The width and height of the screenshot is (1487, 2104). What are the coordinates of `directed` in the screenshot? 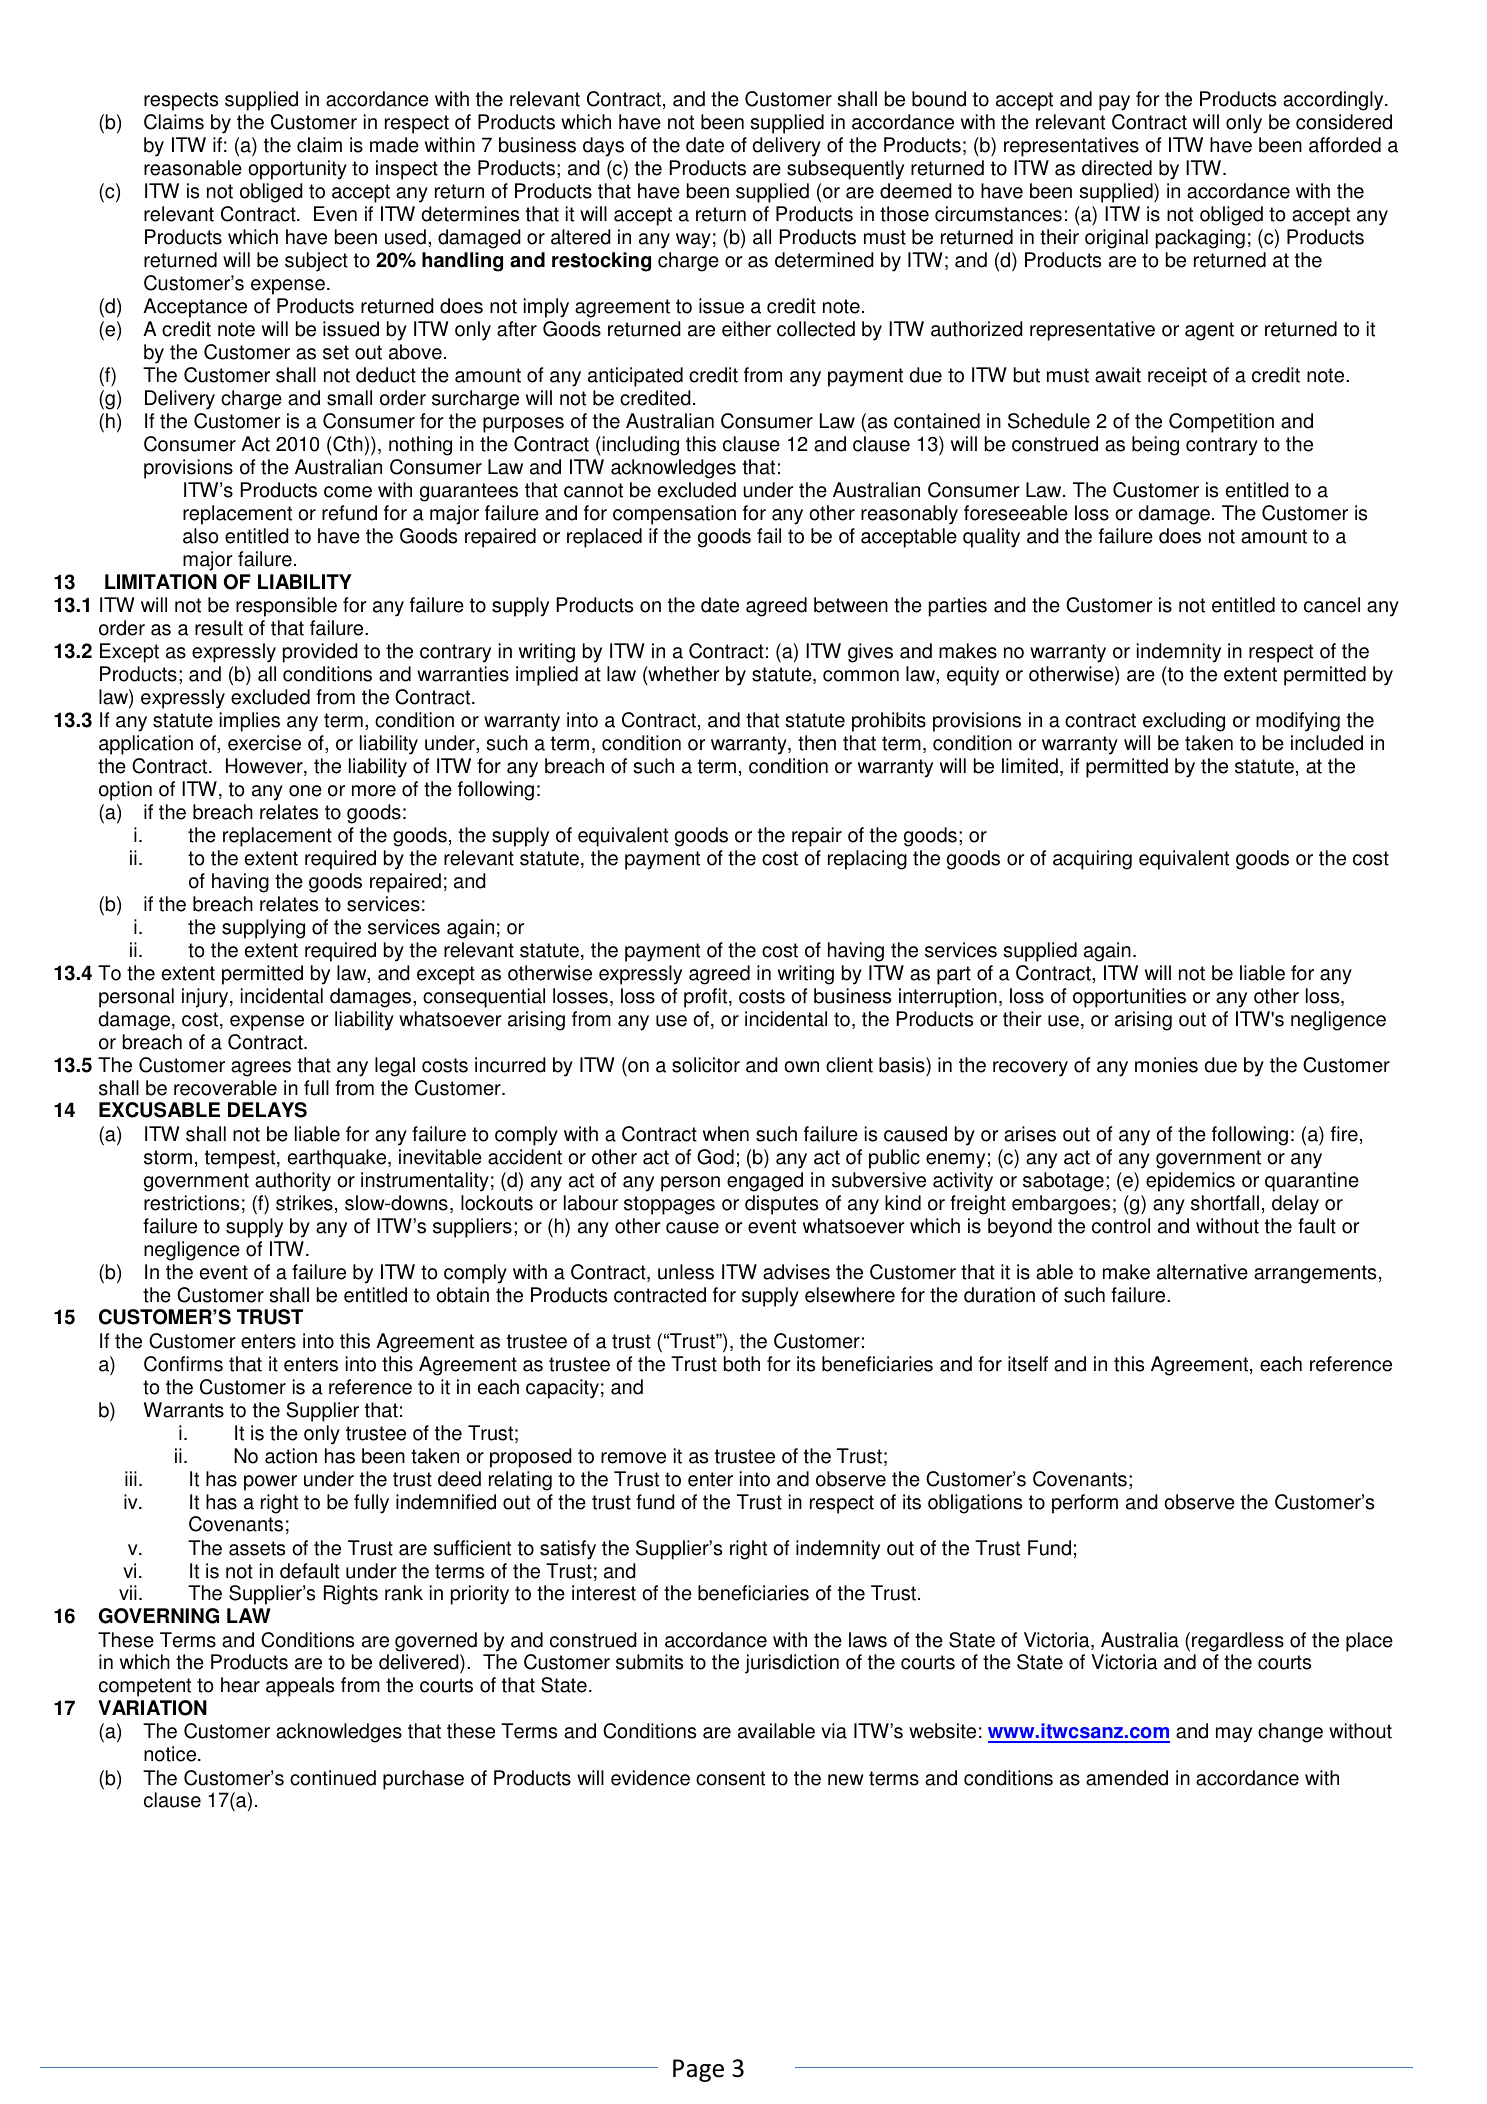 It's located at (1117, 168).
